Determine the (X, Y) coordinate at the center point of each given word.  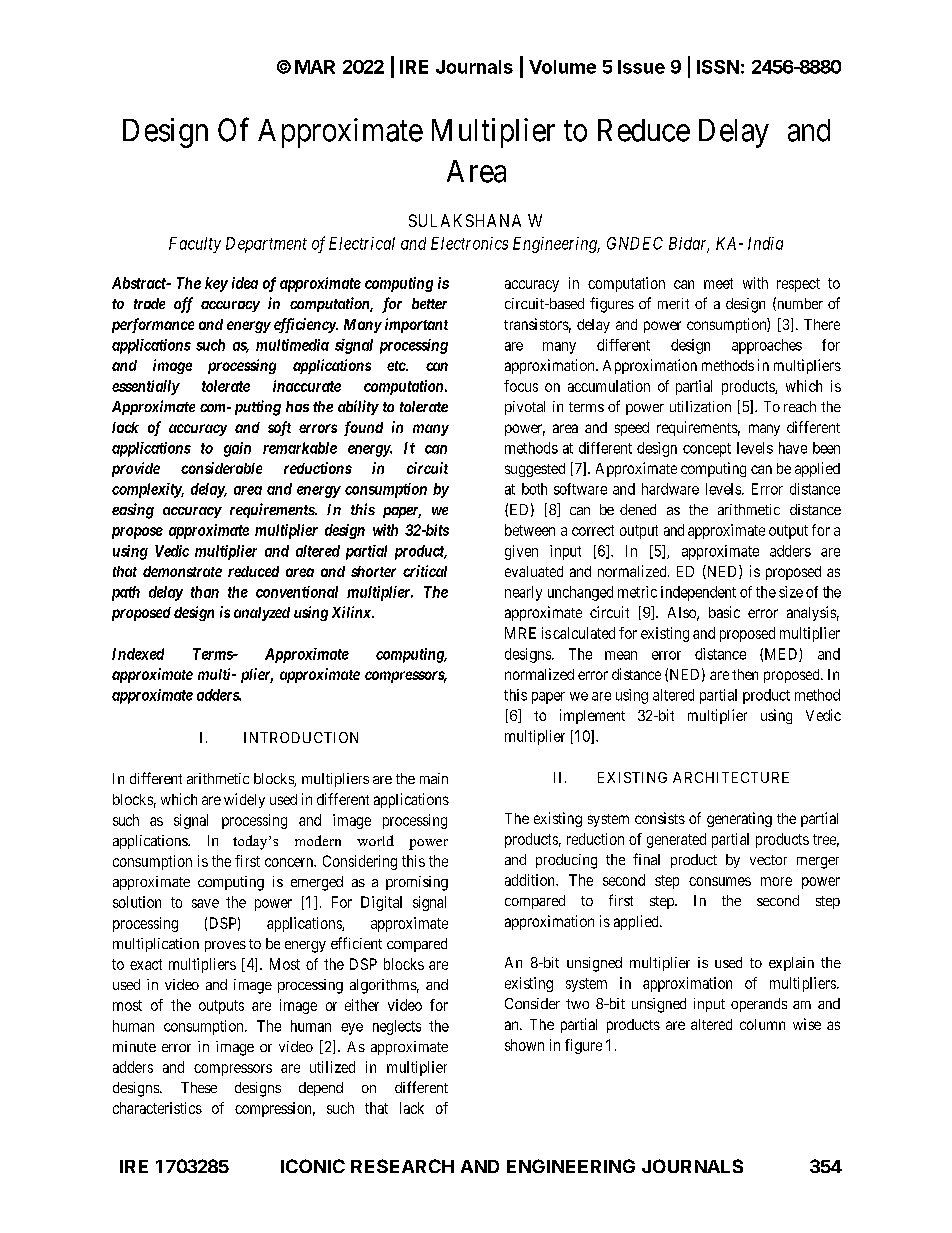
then (745, 674)
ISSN (718, 67)
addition (531, 880)
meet (718, 283)
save (205, 903)
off (183, 305)
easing (133, 511)
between (530, 530)
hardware (670, 489)
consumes (720, 881)
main (434, 778)
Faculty (195, 245)
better (429, 303)
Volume (562, 67)
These (199, 1087)
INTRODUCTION (301, 737)
